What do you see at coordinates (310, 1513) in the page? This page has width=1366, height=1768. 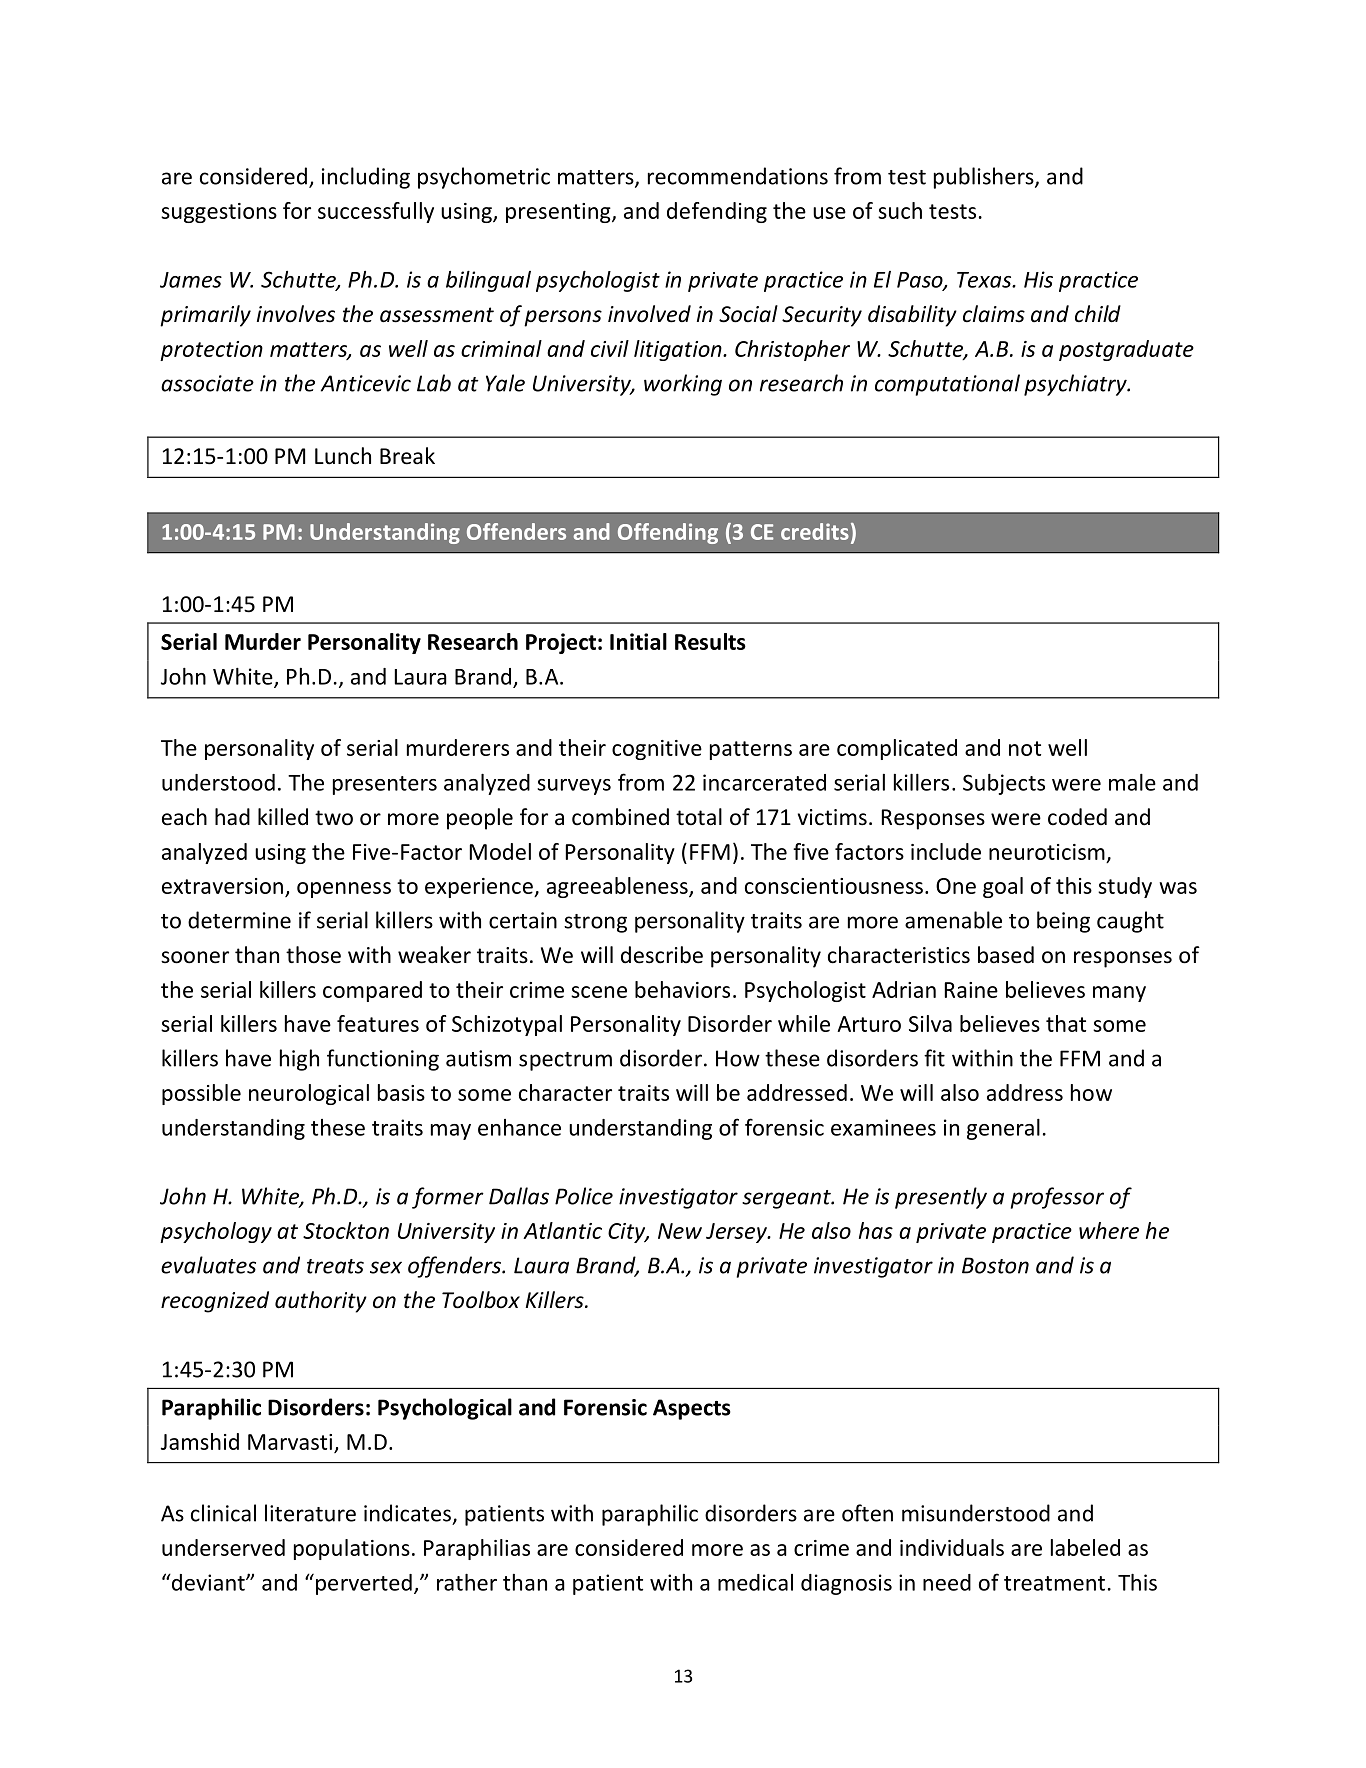 I see `literature` at bounding box center [310, 1513].
